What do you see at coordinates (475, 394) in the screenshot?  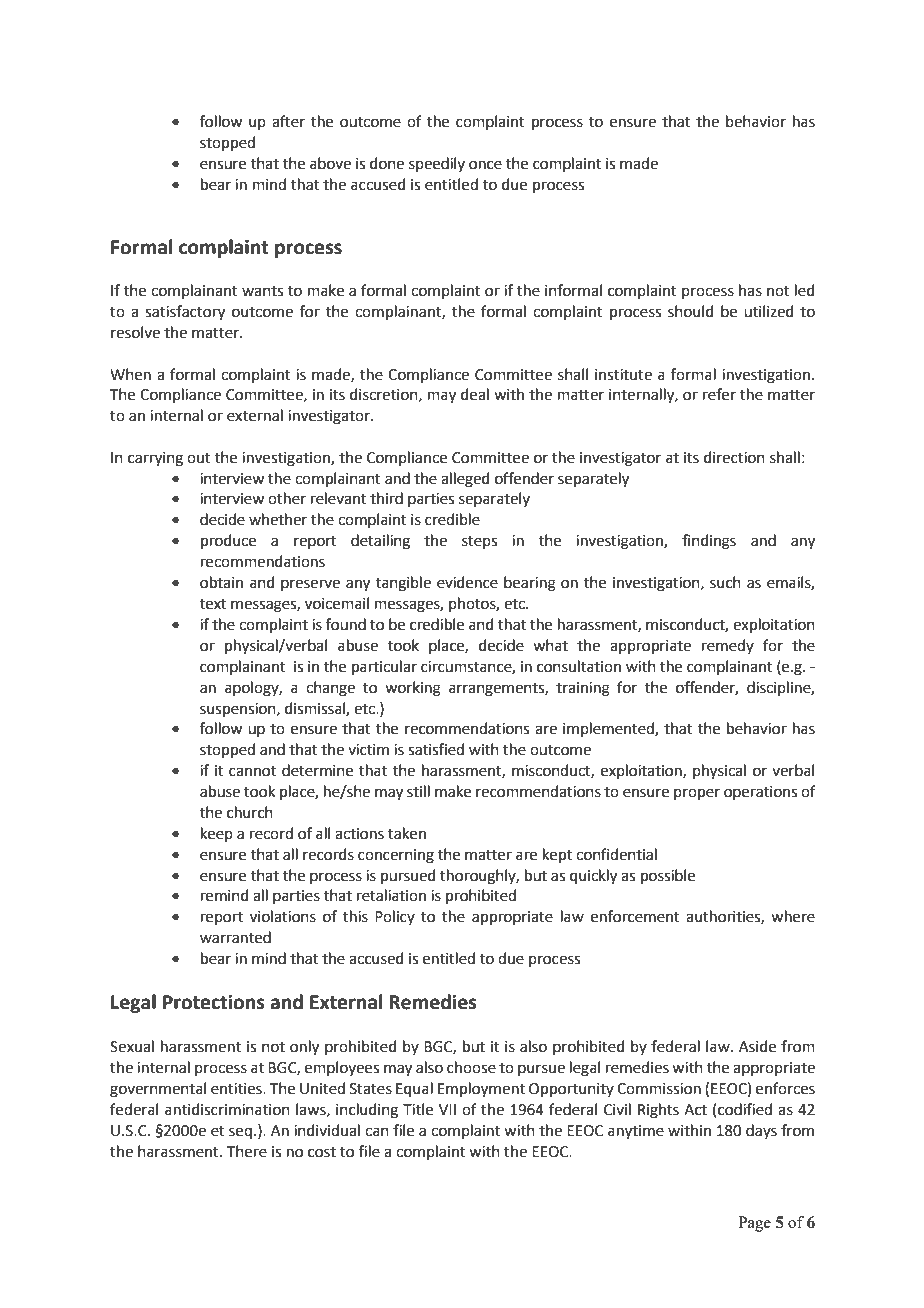 I see `deal` at bounding box center [475, 394].
